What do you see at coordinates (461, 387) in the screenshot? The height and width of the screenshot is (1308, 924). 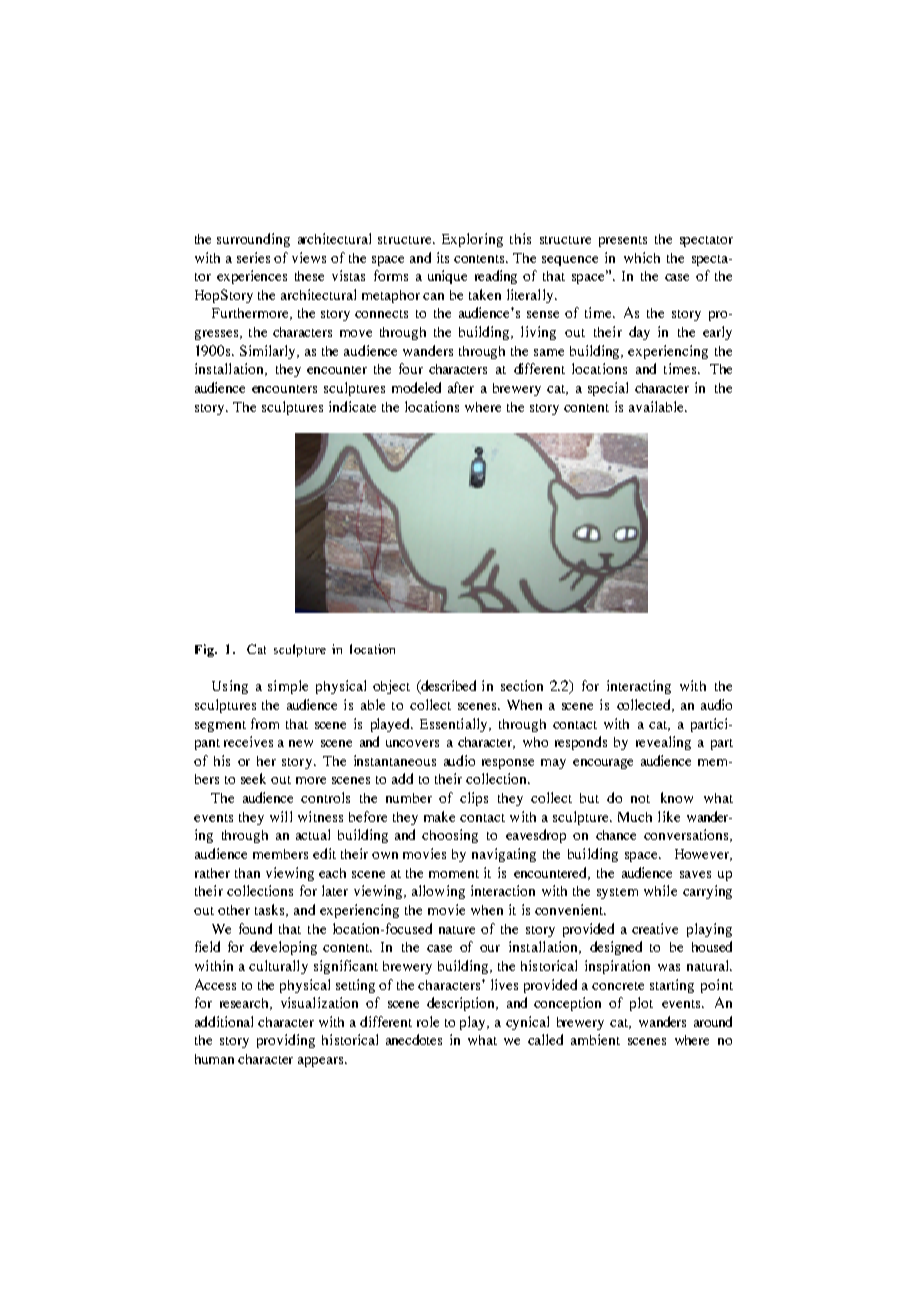 I see `after` at bounding box center [461, 387].
